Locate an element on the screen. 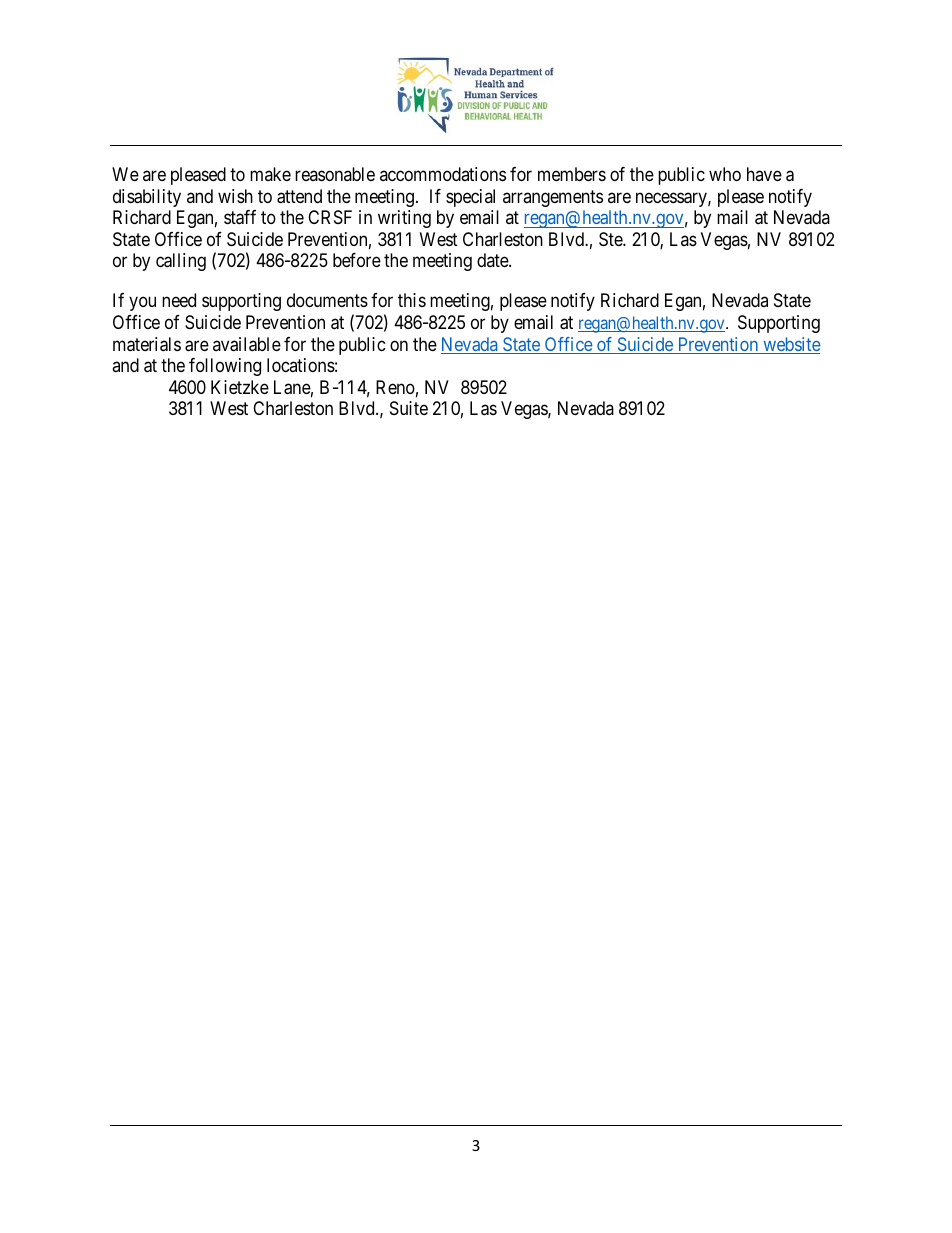 This screenshot has width=952, height=1233. Ste is located at coordinates (611, 239).
